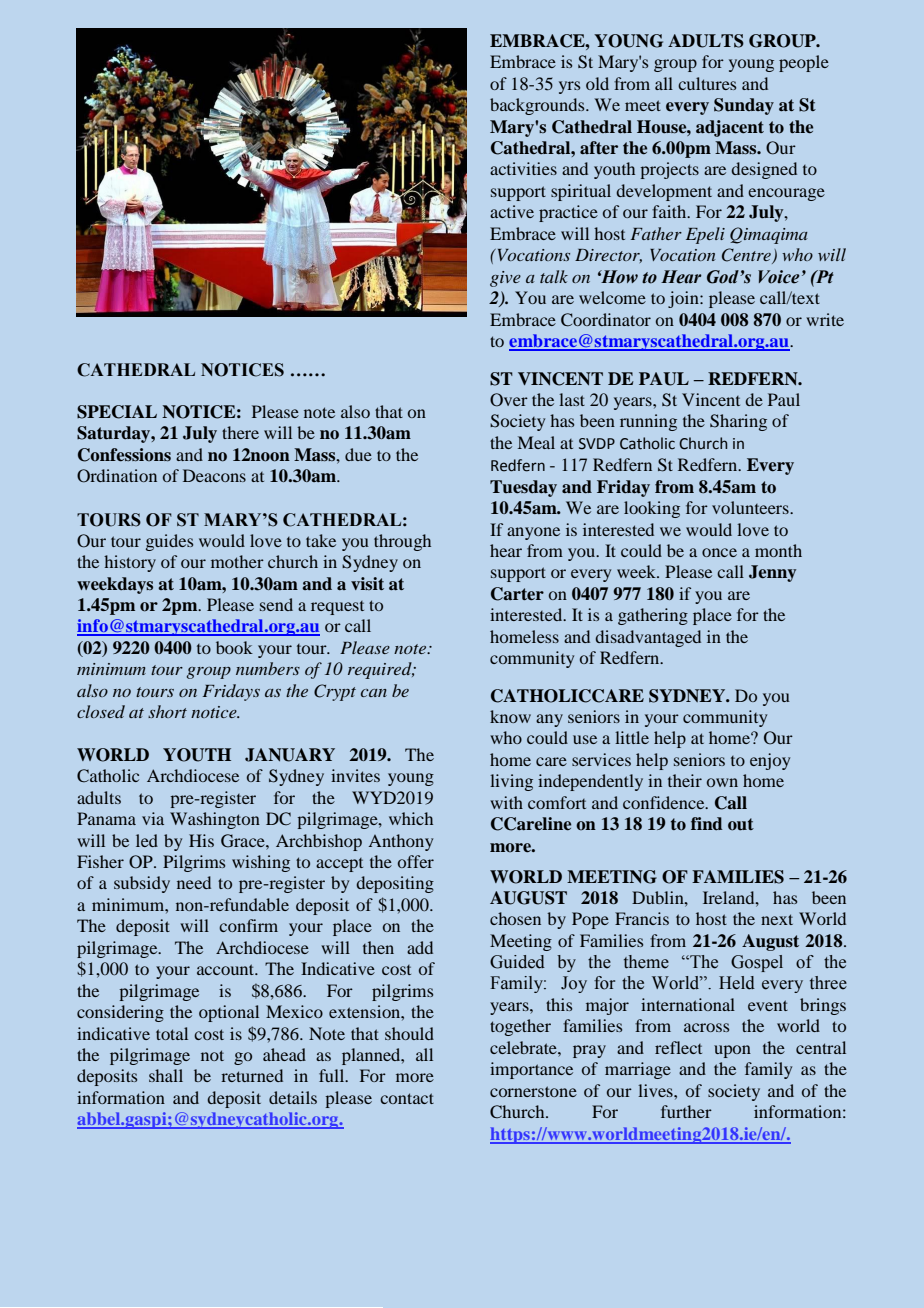  What do you see at coordinates (523, 168) in the screenshot?
I see `activities` at bounding box center [523, 168].
